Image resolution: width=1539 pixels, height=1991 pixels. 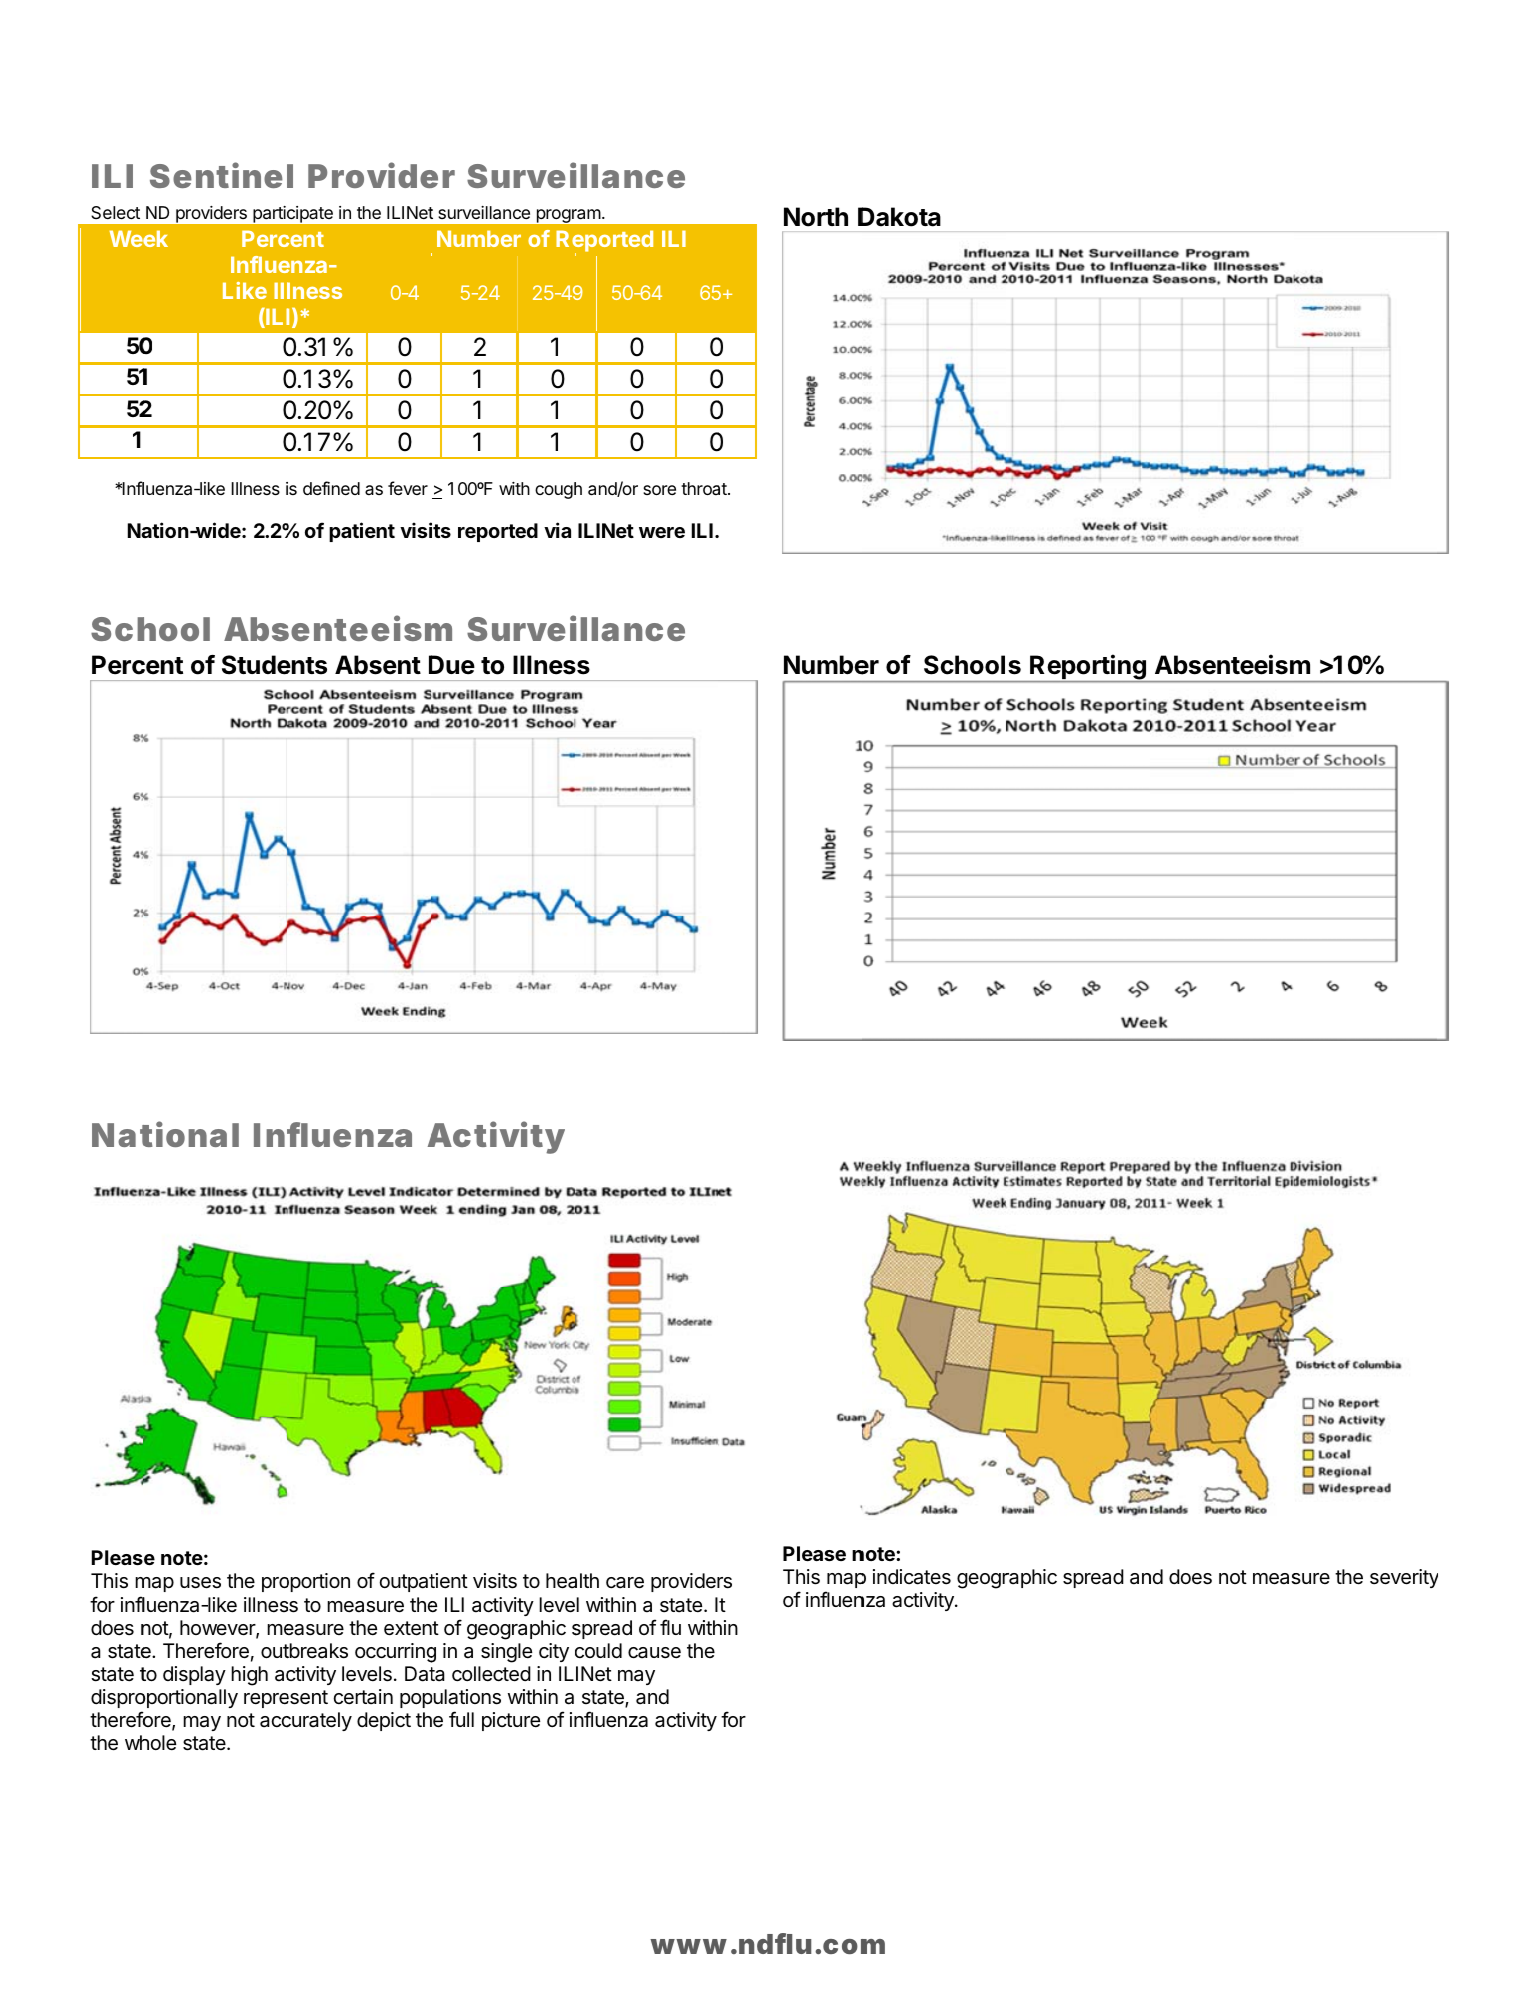 I want to click on www, so click(x=688, y=1946).
